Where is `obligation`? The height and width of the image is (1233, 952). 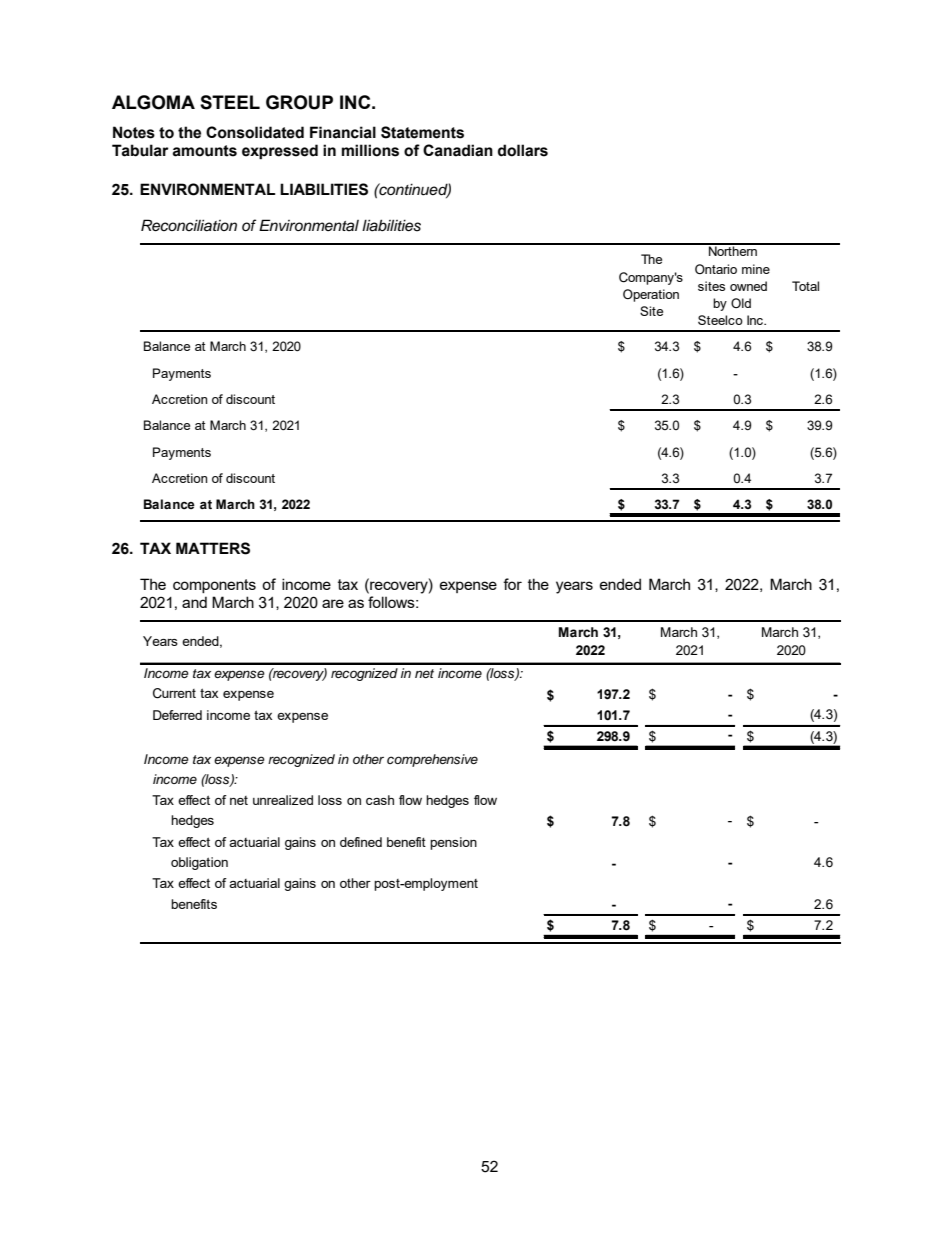 obligation is located at coordinates (199, 863).
